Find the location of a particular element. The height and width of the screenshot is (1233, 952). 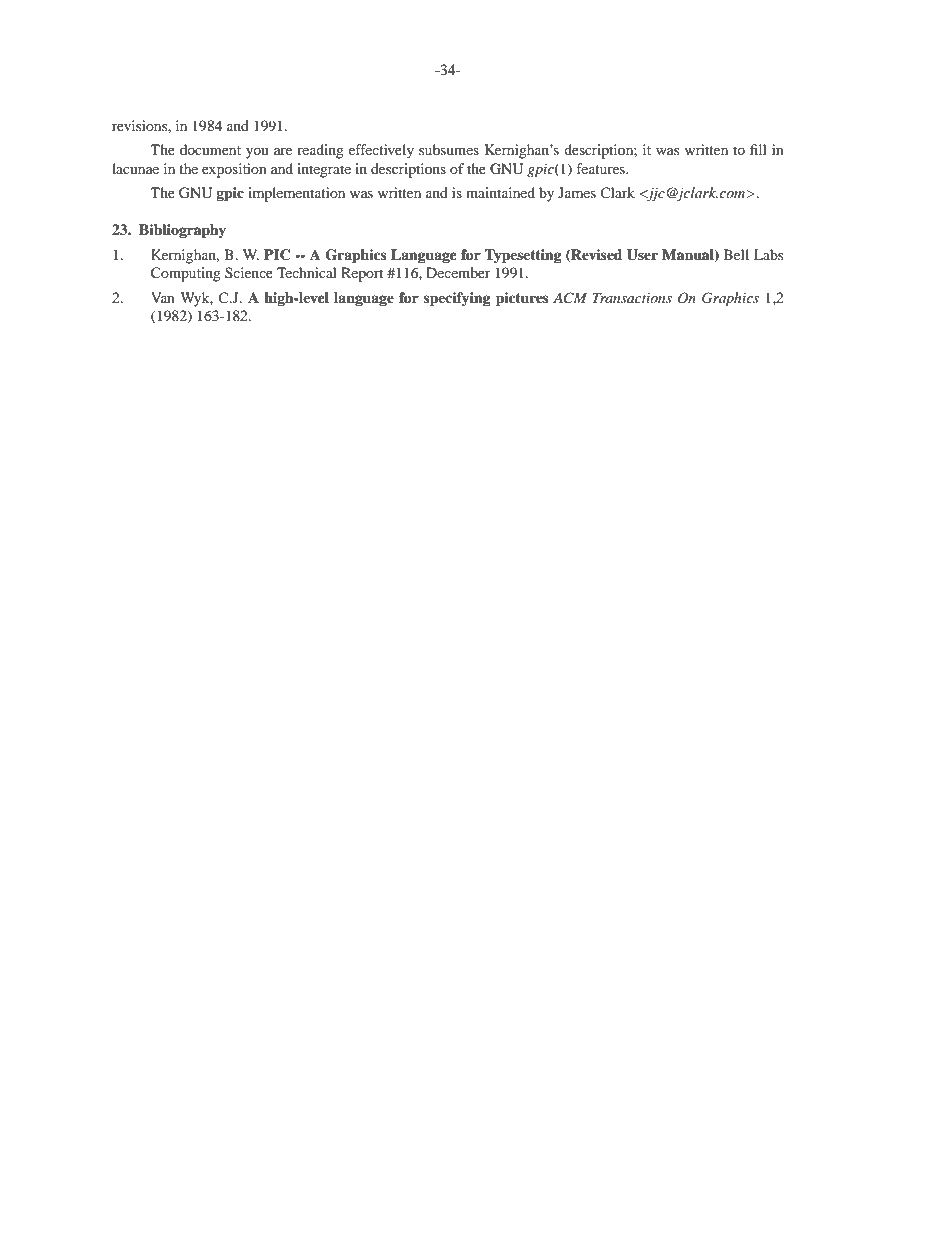

Van is located at coordinates (163, 297).
